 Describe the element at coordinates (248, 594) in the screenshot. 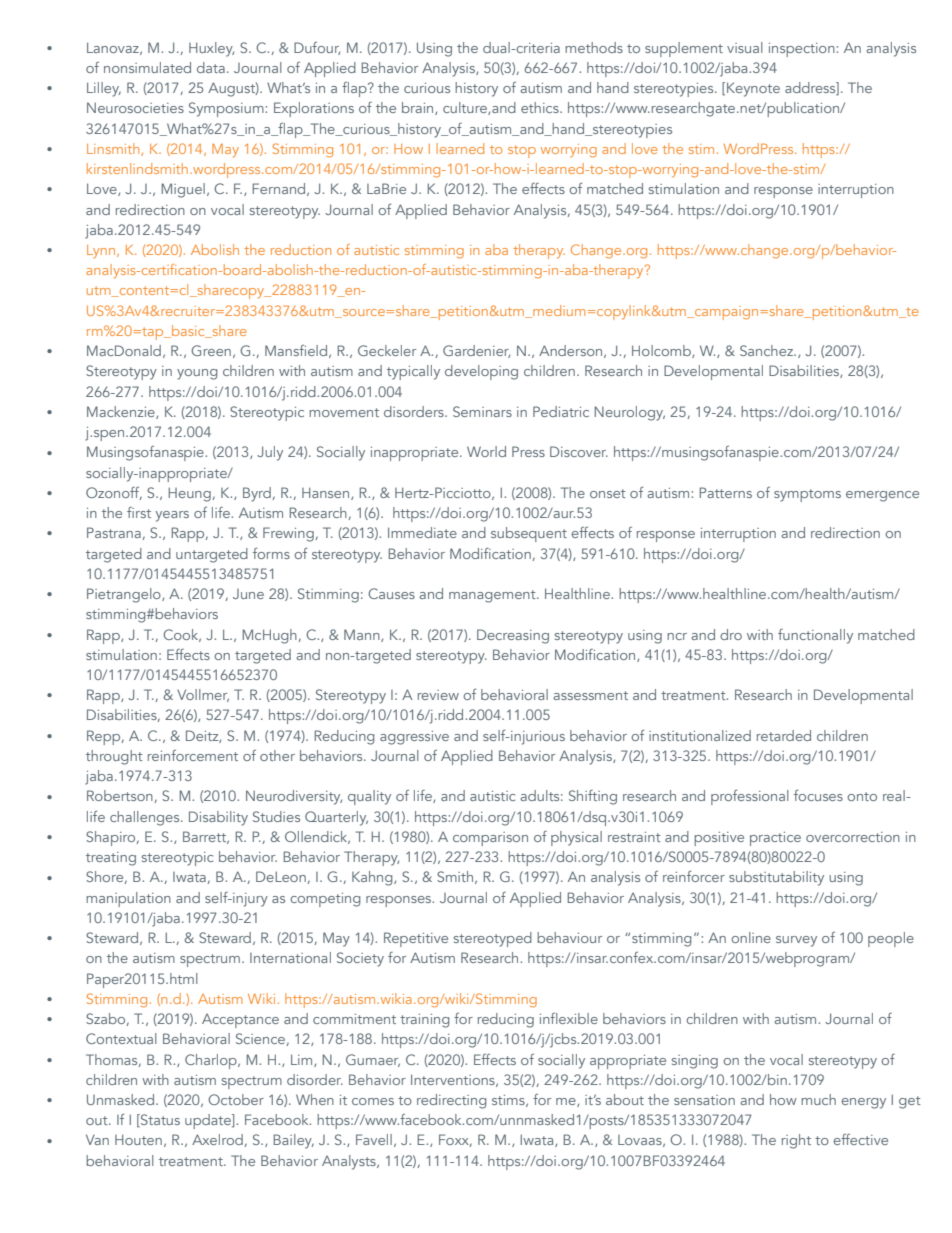

I see `June` at that location.
